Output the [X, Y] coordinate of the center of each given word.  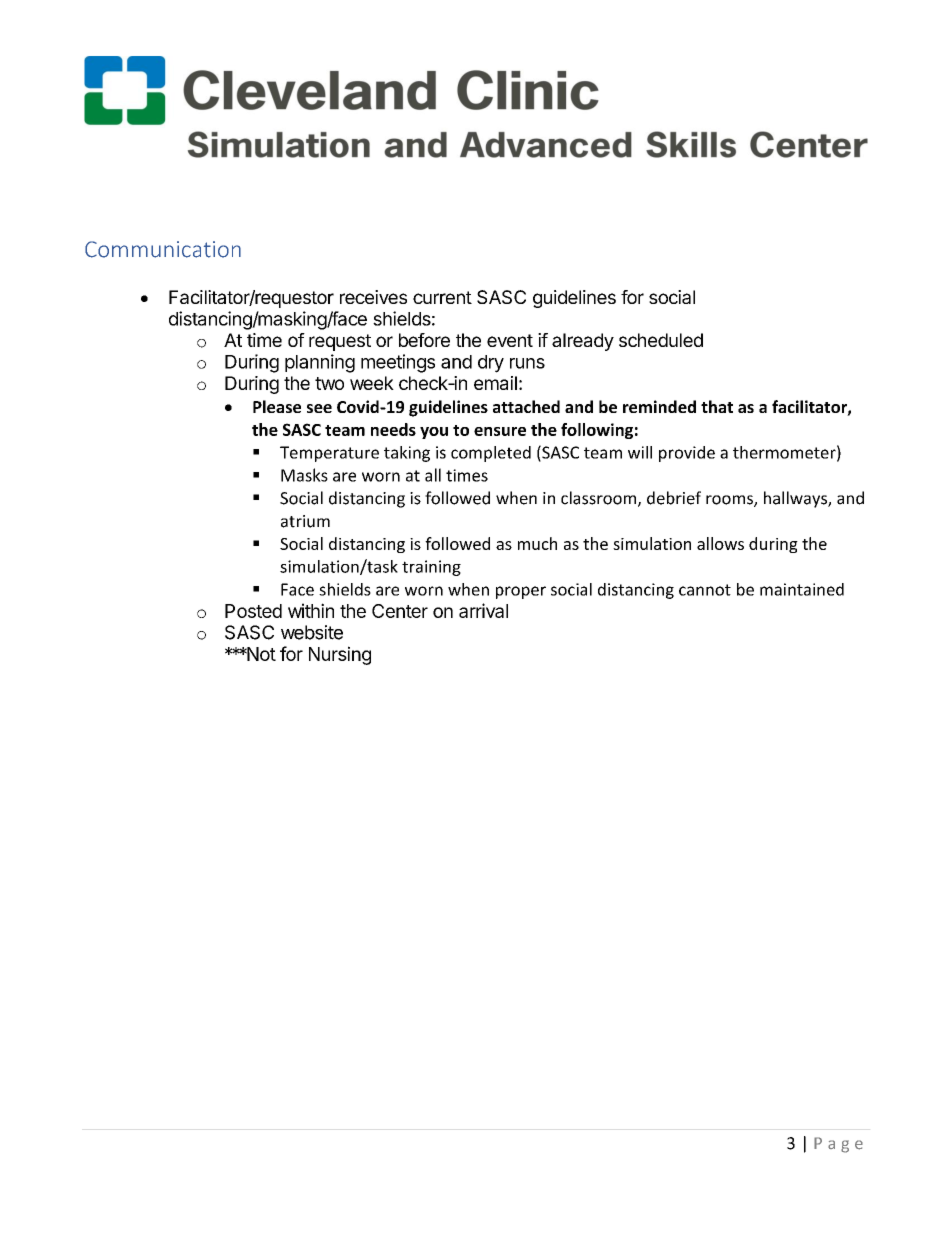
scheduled [661, 340]
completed [491, 454]
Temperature [329, 454]
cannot [705, 590]
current [442, 297]
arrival [483, 610]
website [312, 632]
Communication [163, 249]
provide [687, 454]
